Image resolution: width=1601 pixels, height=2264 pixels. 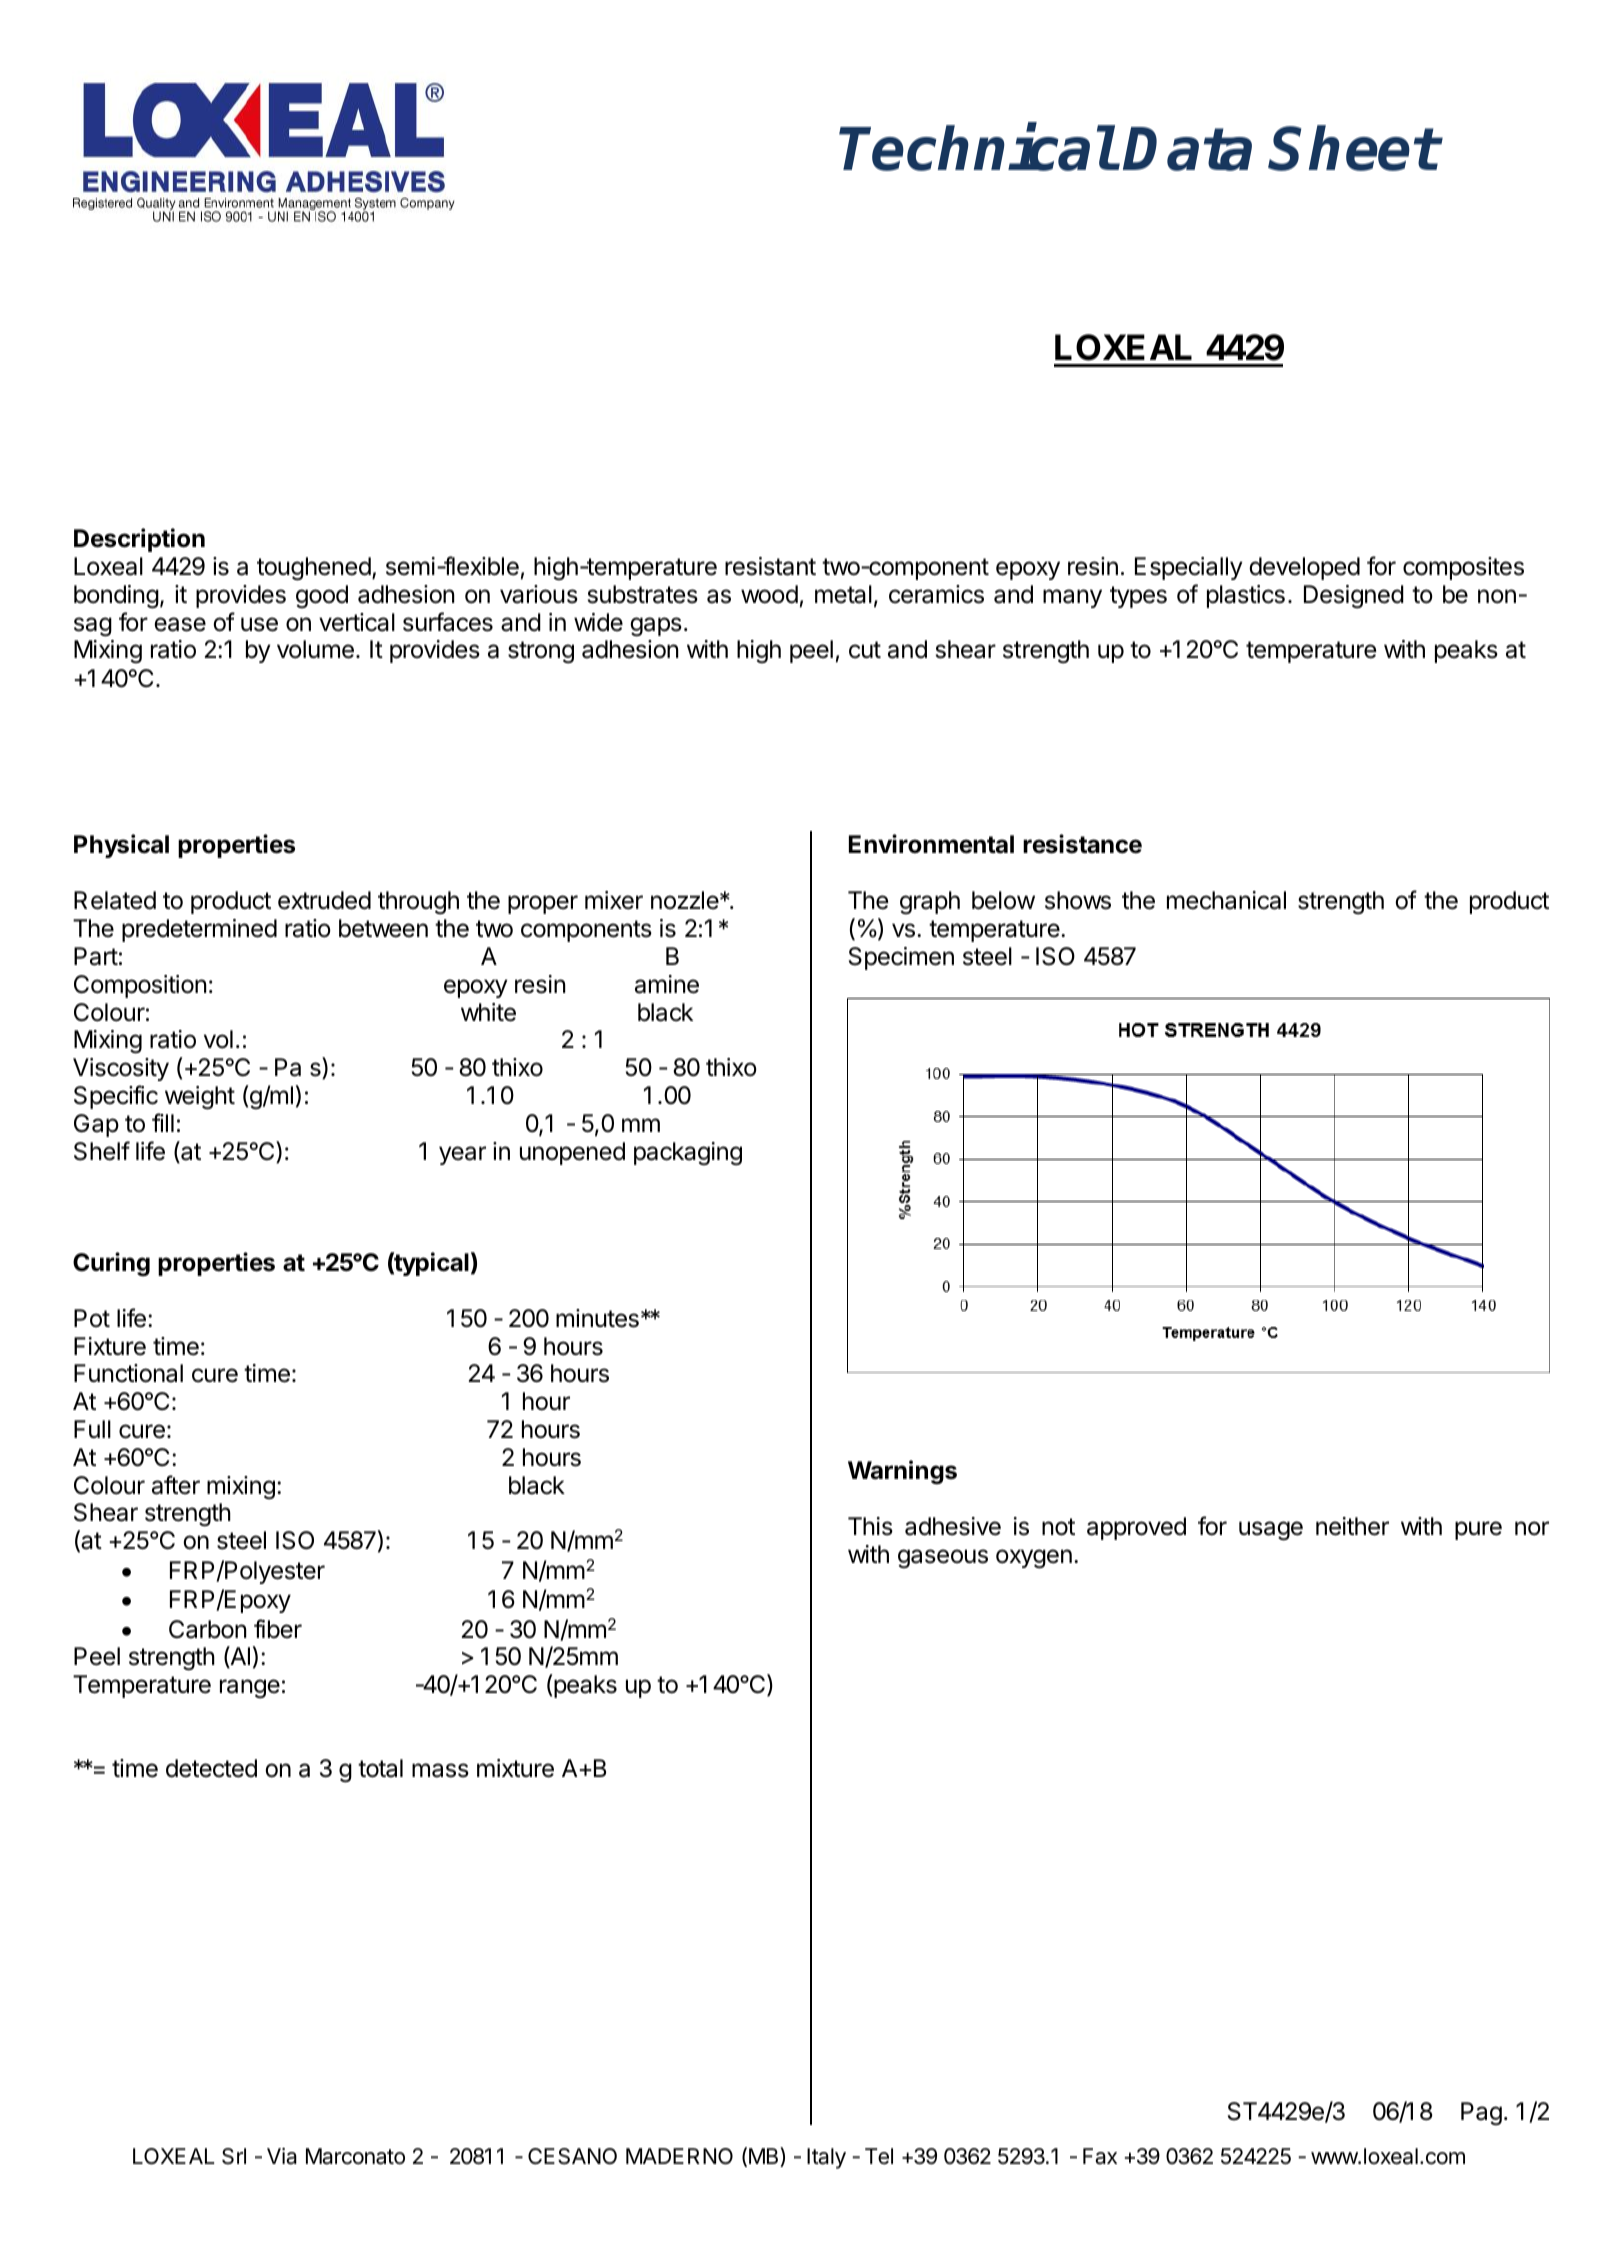 I want to click on metal, so click(x=843, y=594).
